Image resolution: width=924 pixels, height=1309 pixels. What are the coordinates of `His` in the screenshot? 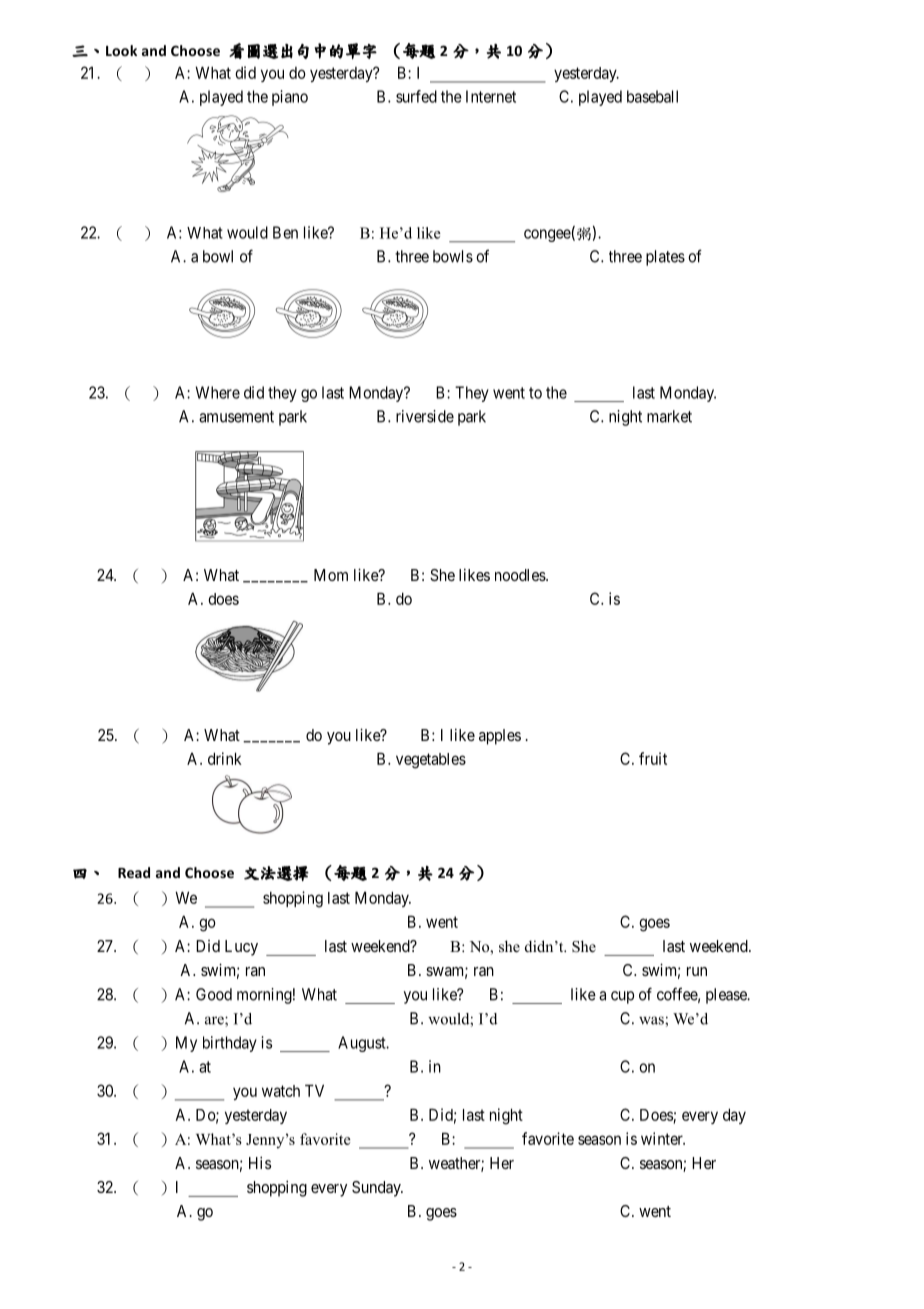 It's located at (260, 1162).
